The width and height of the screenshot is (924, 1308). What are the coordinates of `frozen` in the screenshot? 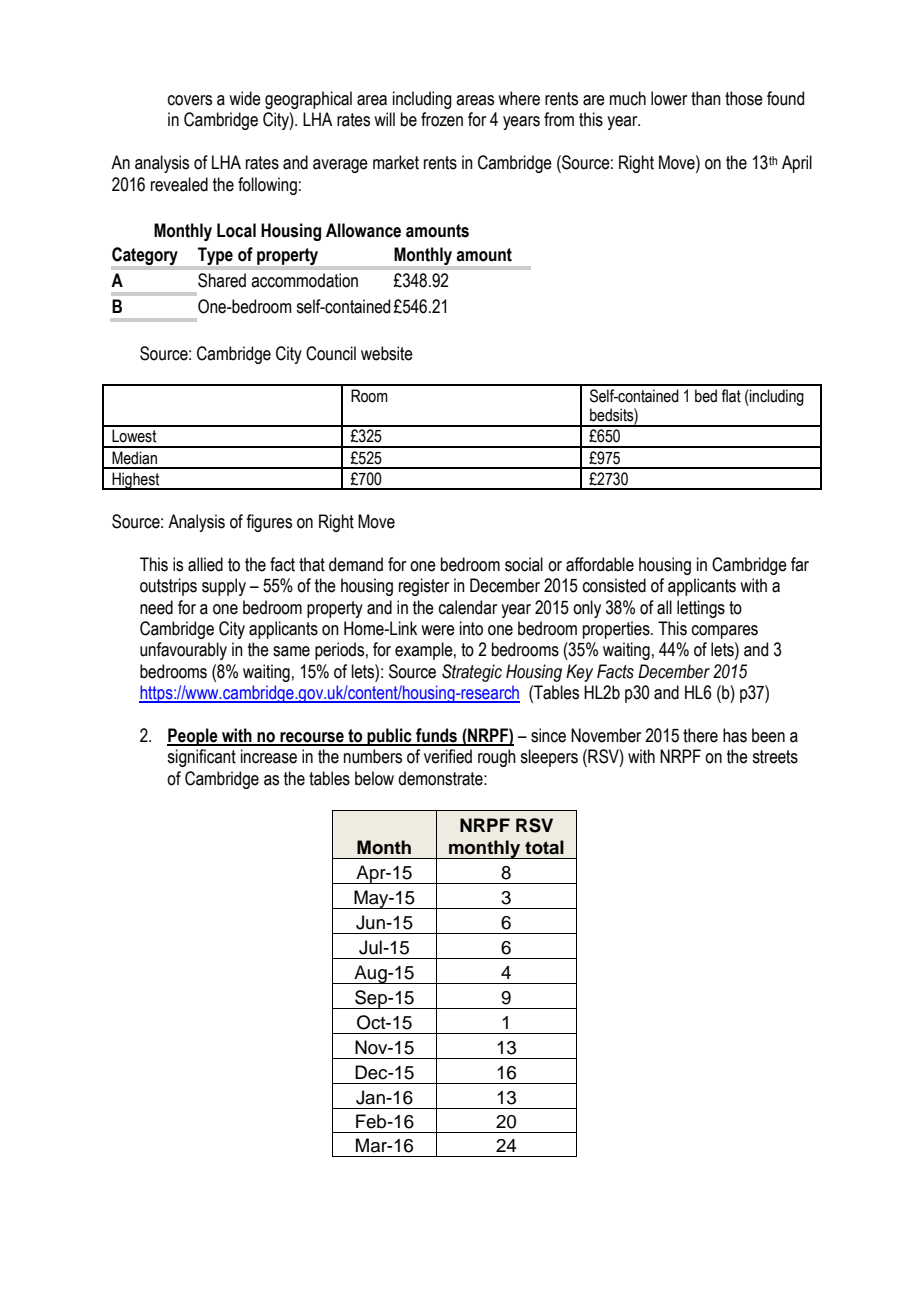 It's located at (442, 119).
